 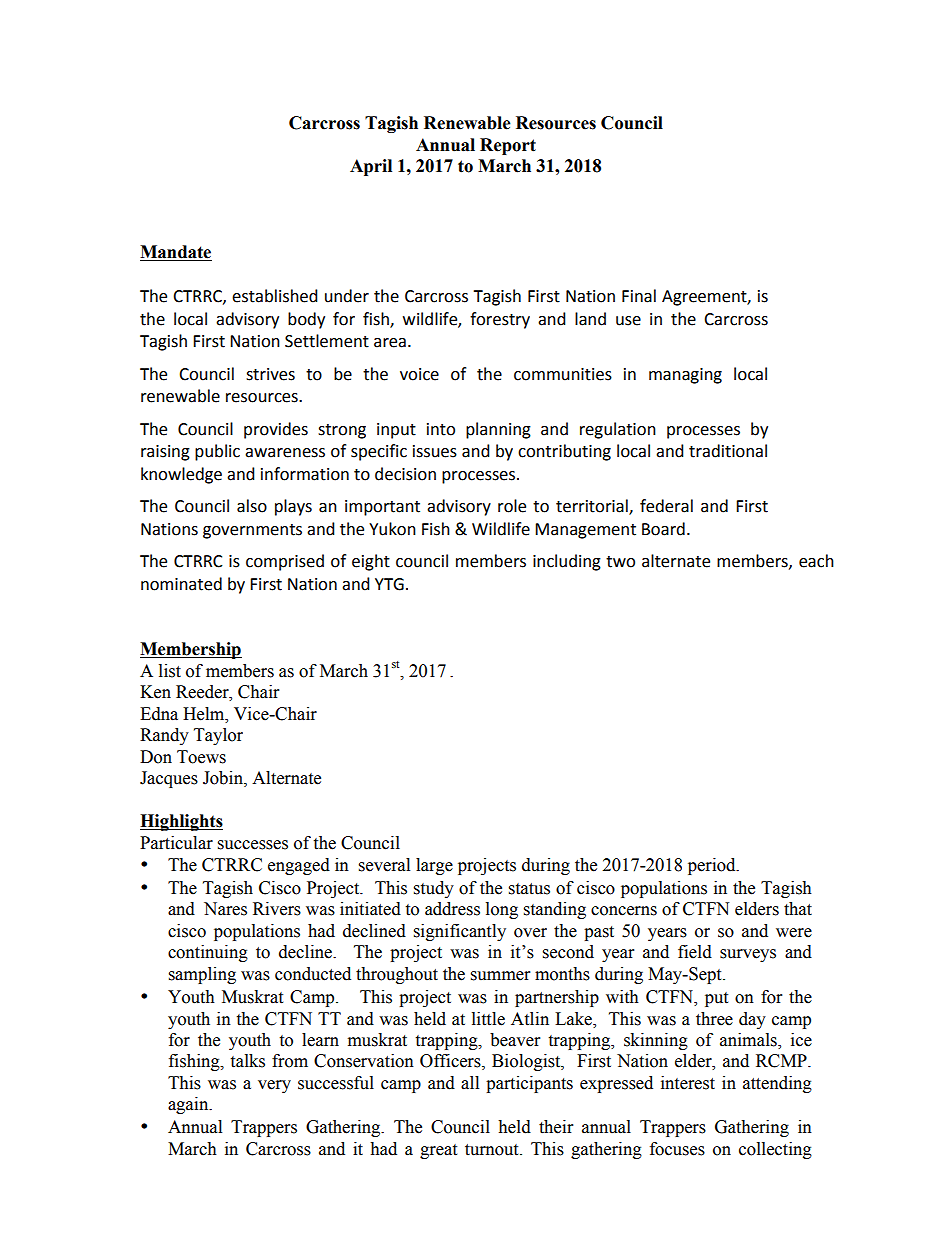 I want to click on turnout, so click(x=493, y=1150).
